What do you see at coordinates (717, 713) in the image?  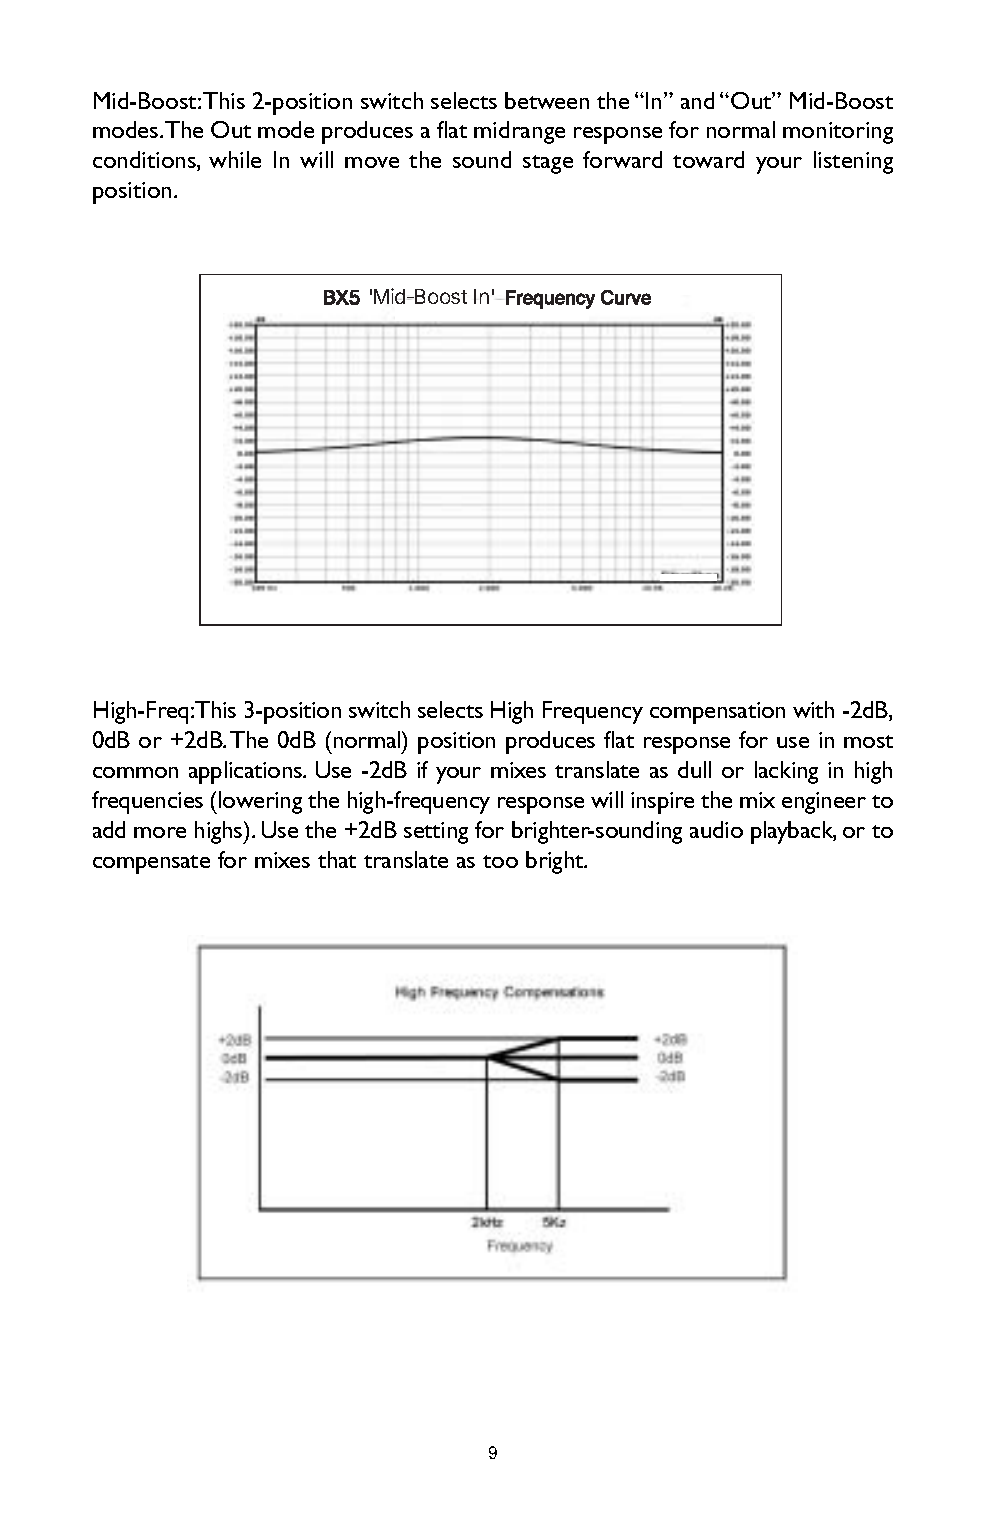 I see `compensation` at bounding box center [717, 713].
